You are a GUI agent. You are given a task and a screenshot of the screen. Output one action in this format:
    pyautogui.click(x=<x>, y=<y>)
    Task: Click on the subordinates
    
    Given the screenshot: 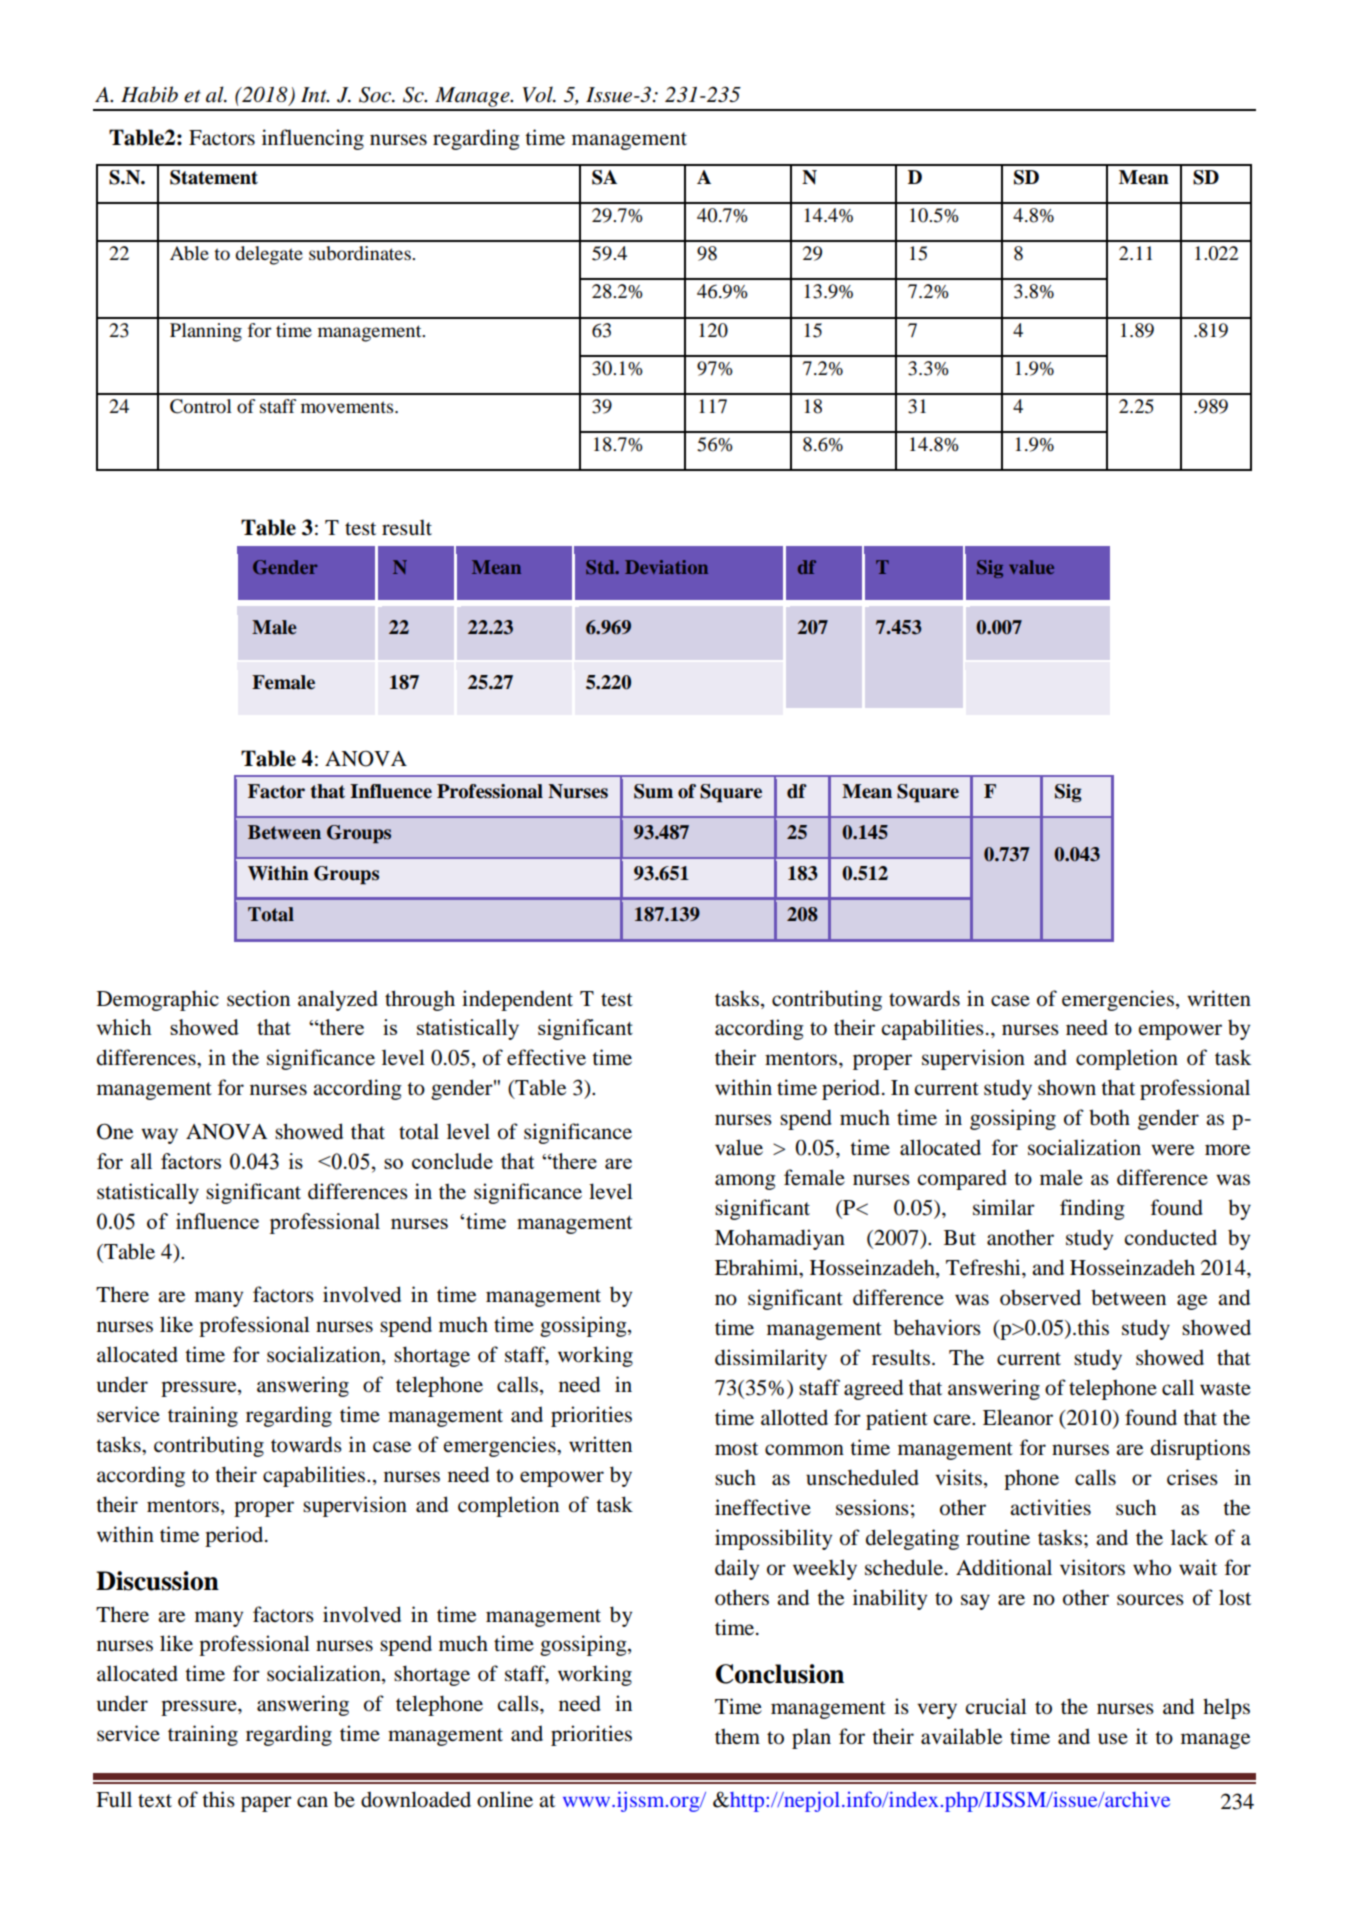 What is the action you would take?
    pyautogui.click(x=361, y=253)
